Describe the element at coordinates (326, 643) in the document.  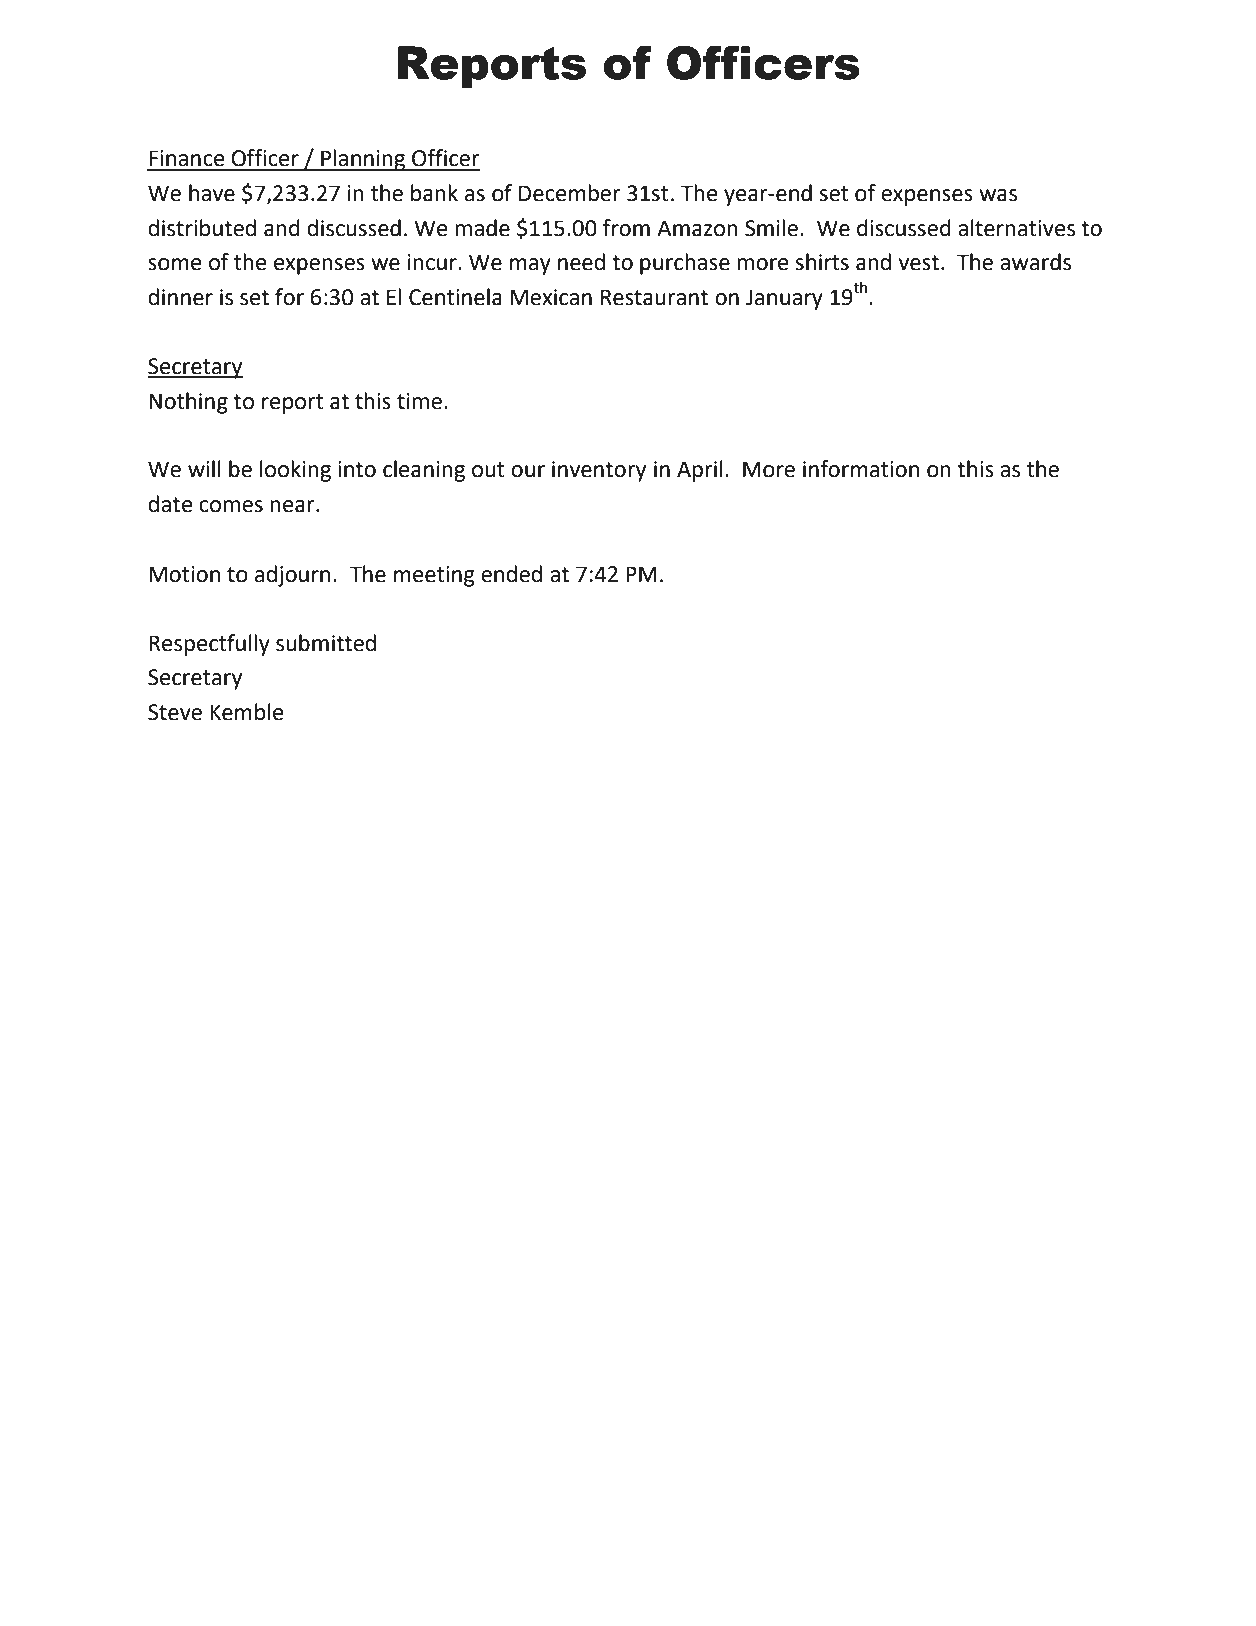
I see `submitted` at that location.
